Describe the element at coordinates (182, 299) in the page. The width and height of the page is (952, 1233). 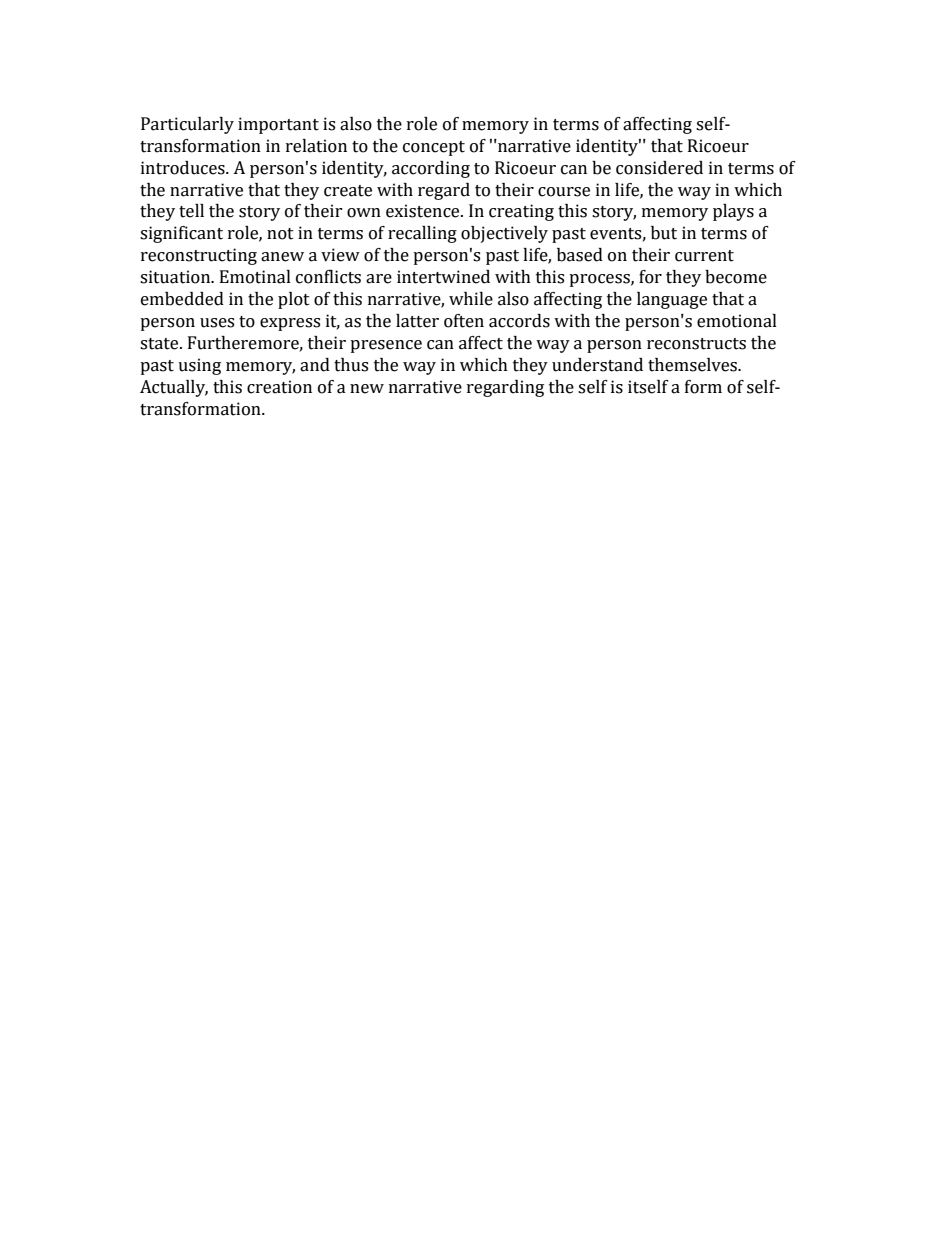
I see `embedded` at that location.
